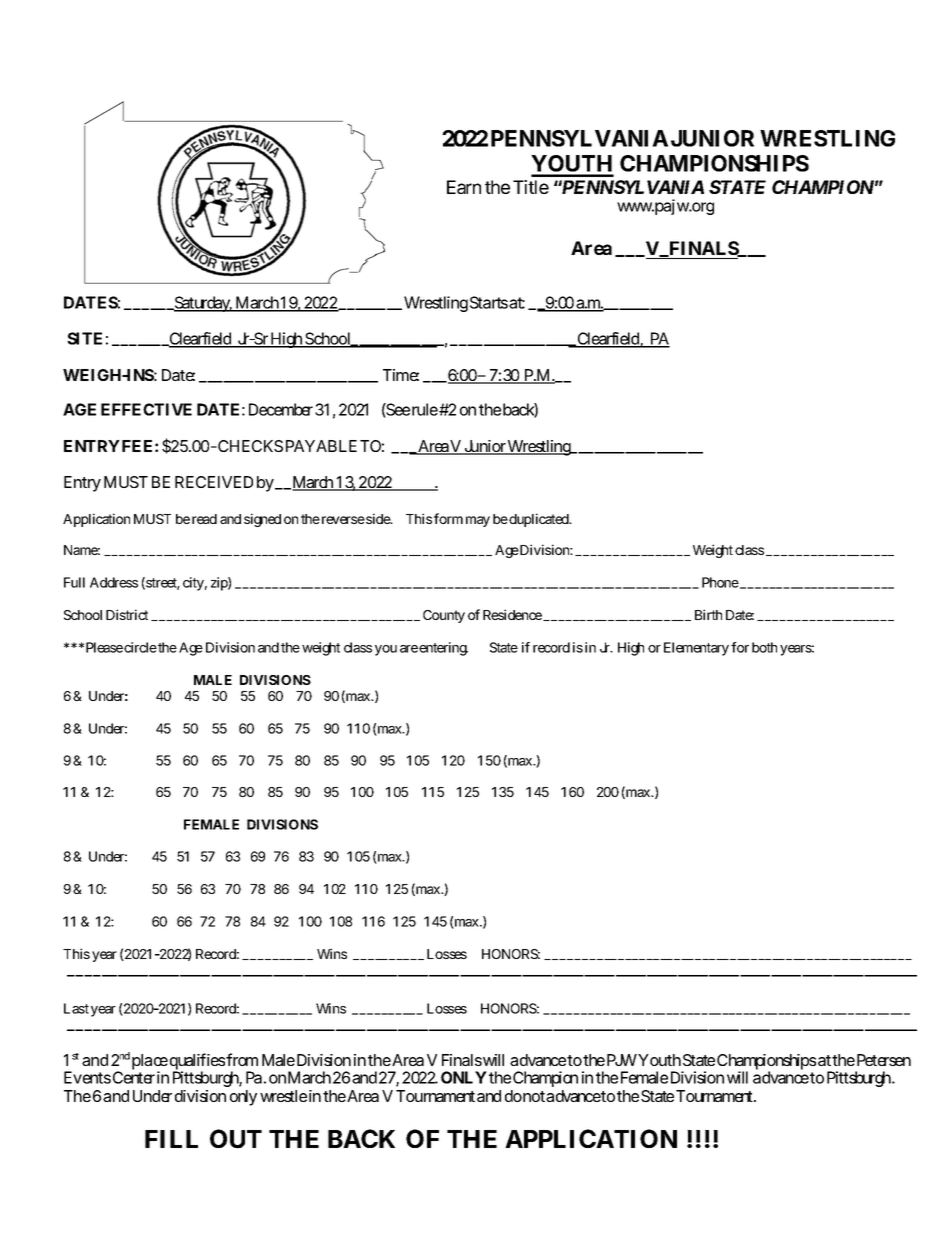 This page has width=952, height=1233. Describe the element at coordinates (84, 338) in the page. I see `SITE` at that location.
